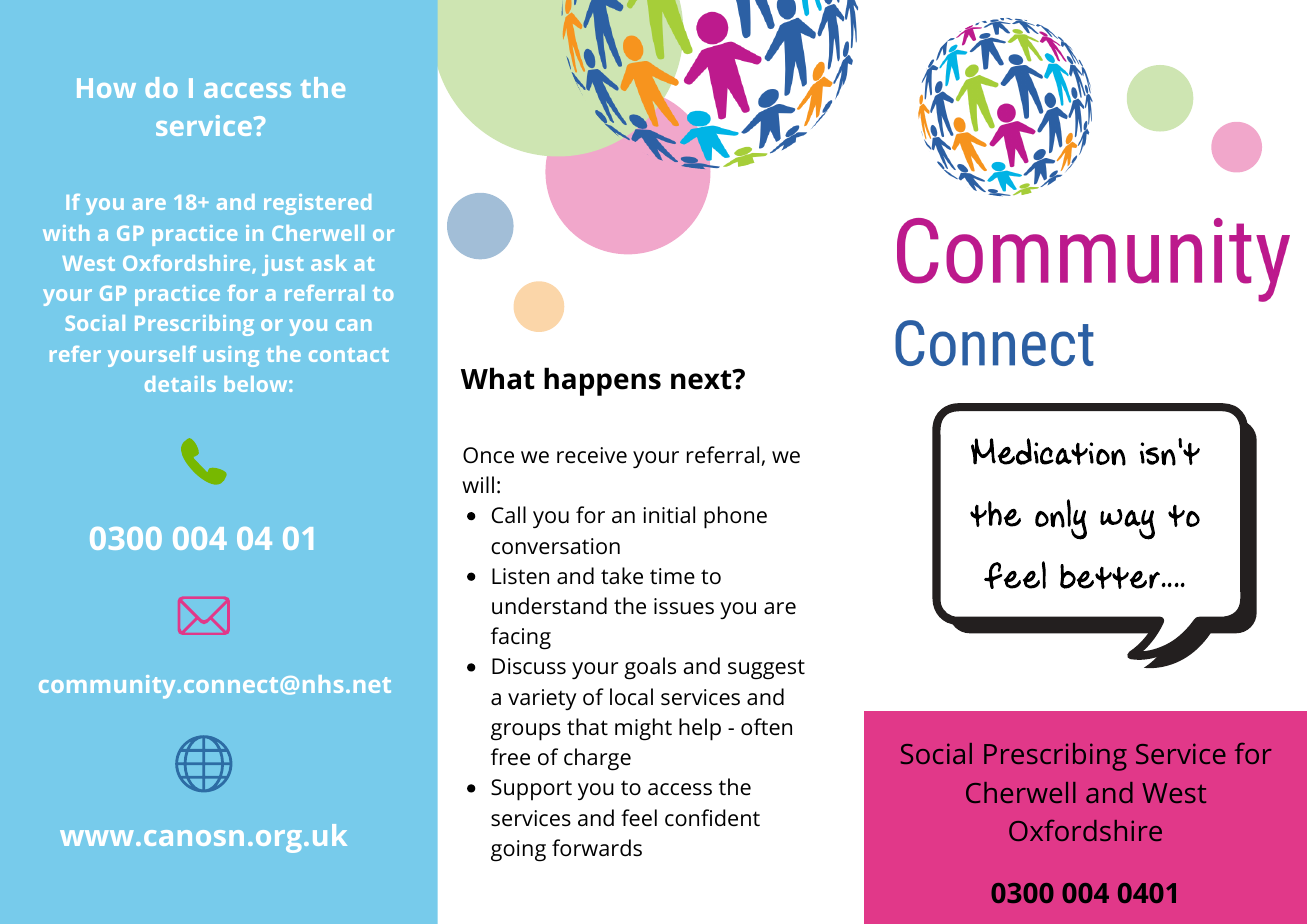 Image resolution: width=1307 pixels, height=924 pixels. Describe the element at coordinates (1111, 576) in the screenshot. I see `better` at that location.
